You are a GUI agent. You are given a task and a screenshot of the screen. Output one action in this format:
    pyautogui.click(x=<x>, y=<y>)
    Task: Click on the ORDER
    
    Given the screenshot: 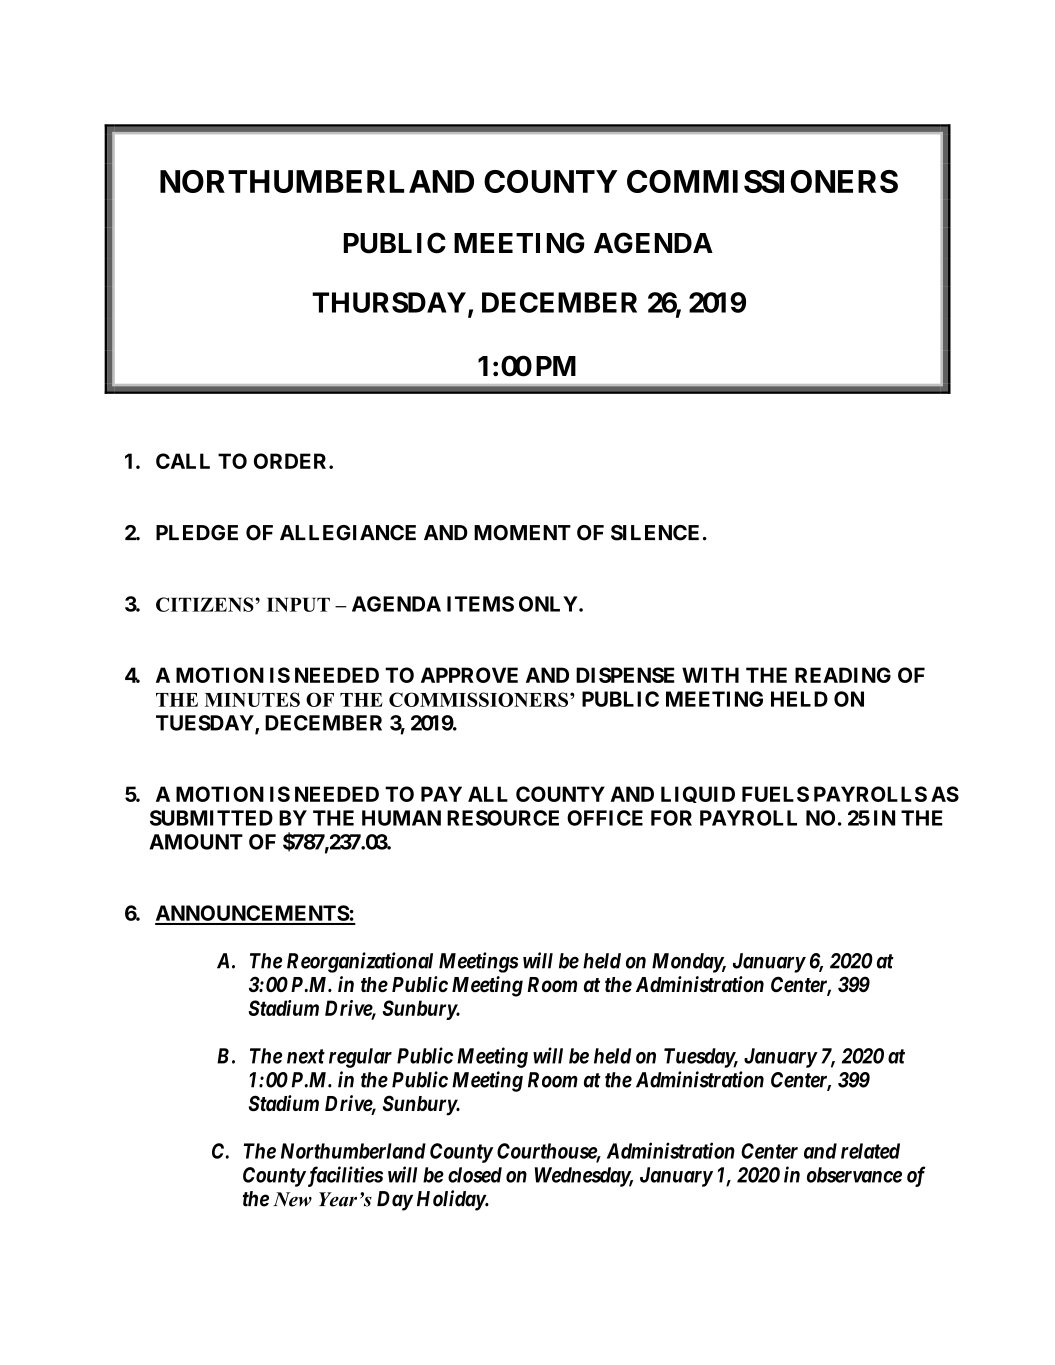 What is the action you would take?
    pyautogui.click(x=292, y=461)
